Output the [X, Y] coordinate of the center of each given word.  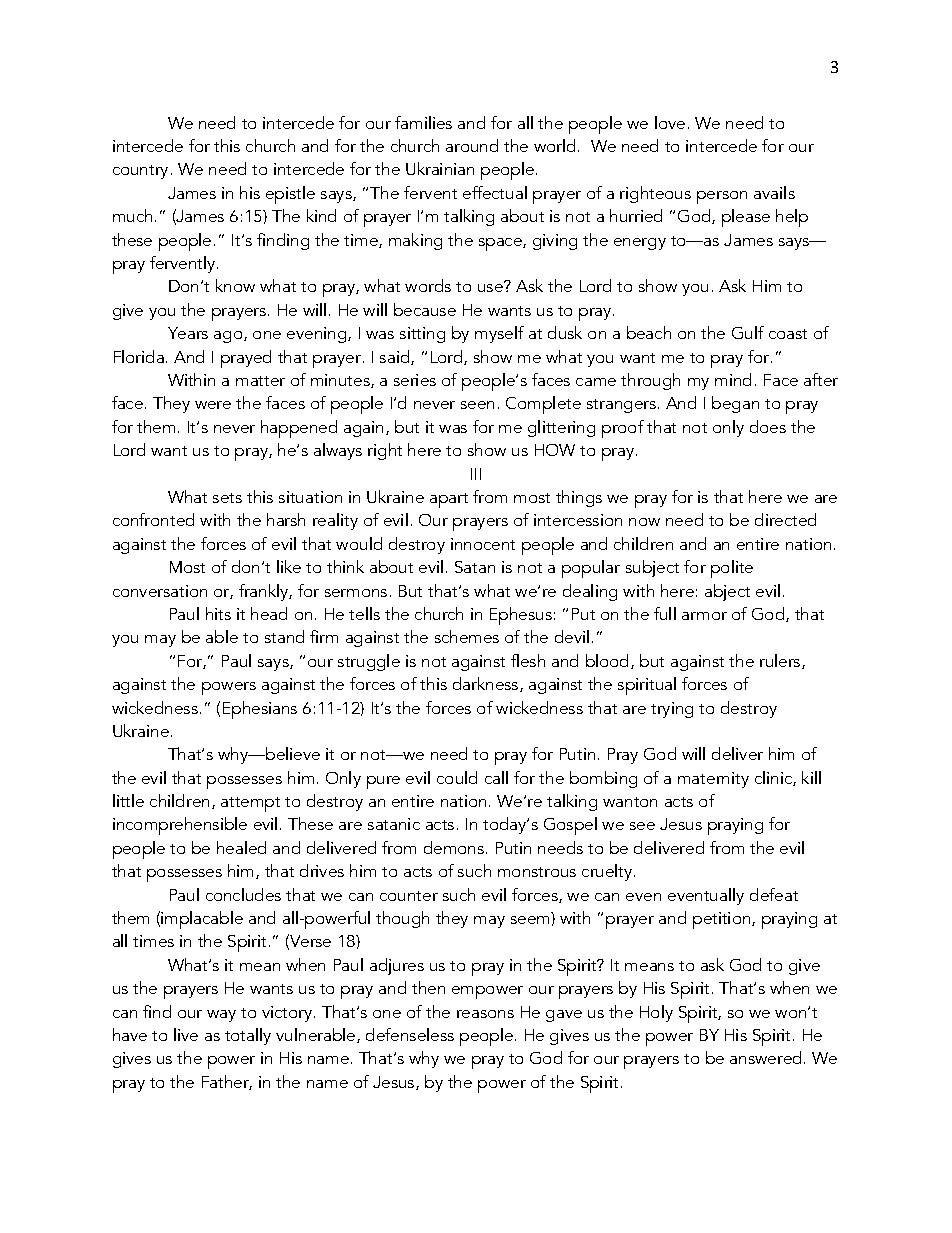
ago [229, 337]
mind [733, 379]
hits [218, 613]
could [457, 777]
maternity [713, 780]
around [472, 145]
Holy [656, 1013]
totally [248, 1036]
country [140, 172]
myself [499, 334]
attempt [250, 804]
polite [732, 569]
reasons [485, 1014]
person [722, 197]
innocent [483, 544]
